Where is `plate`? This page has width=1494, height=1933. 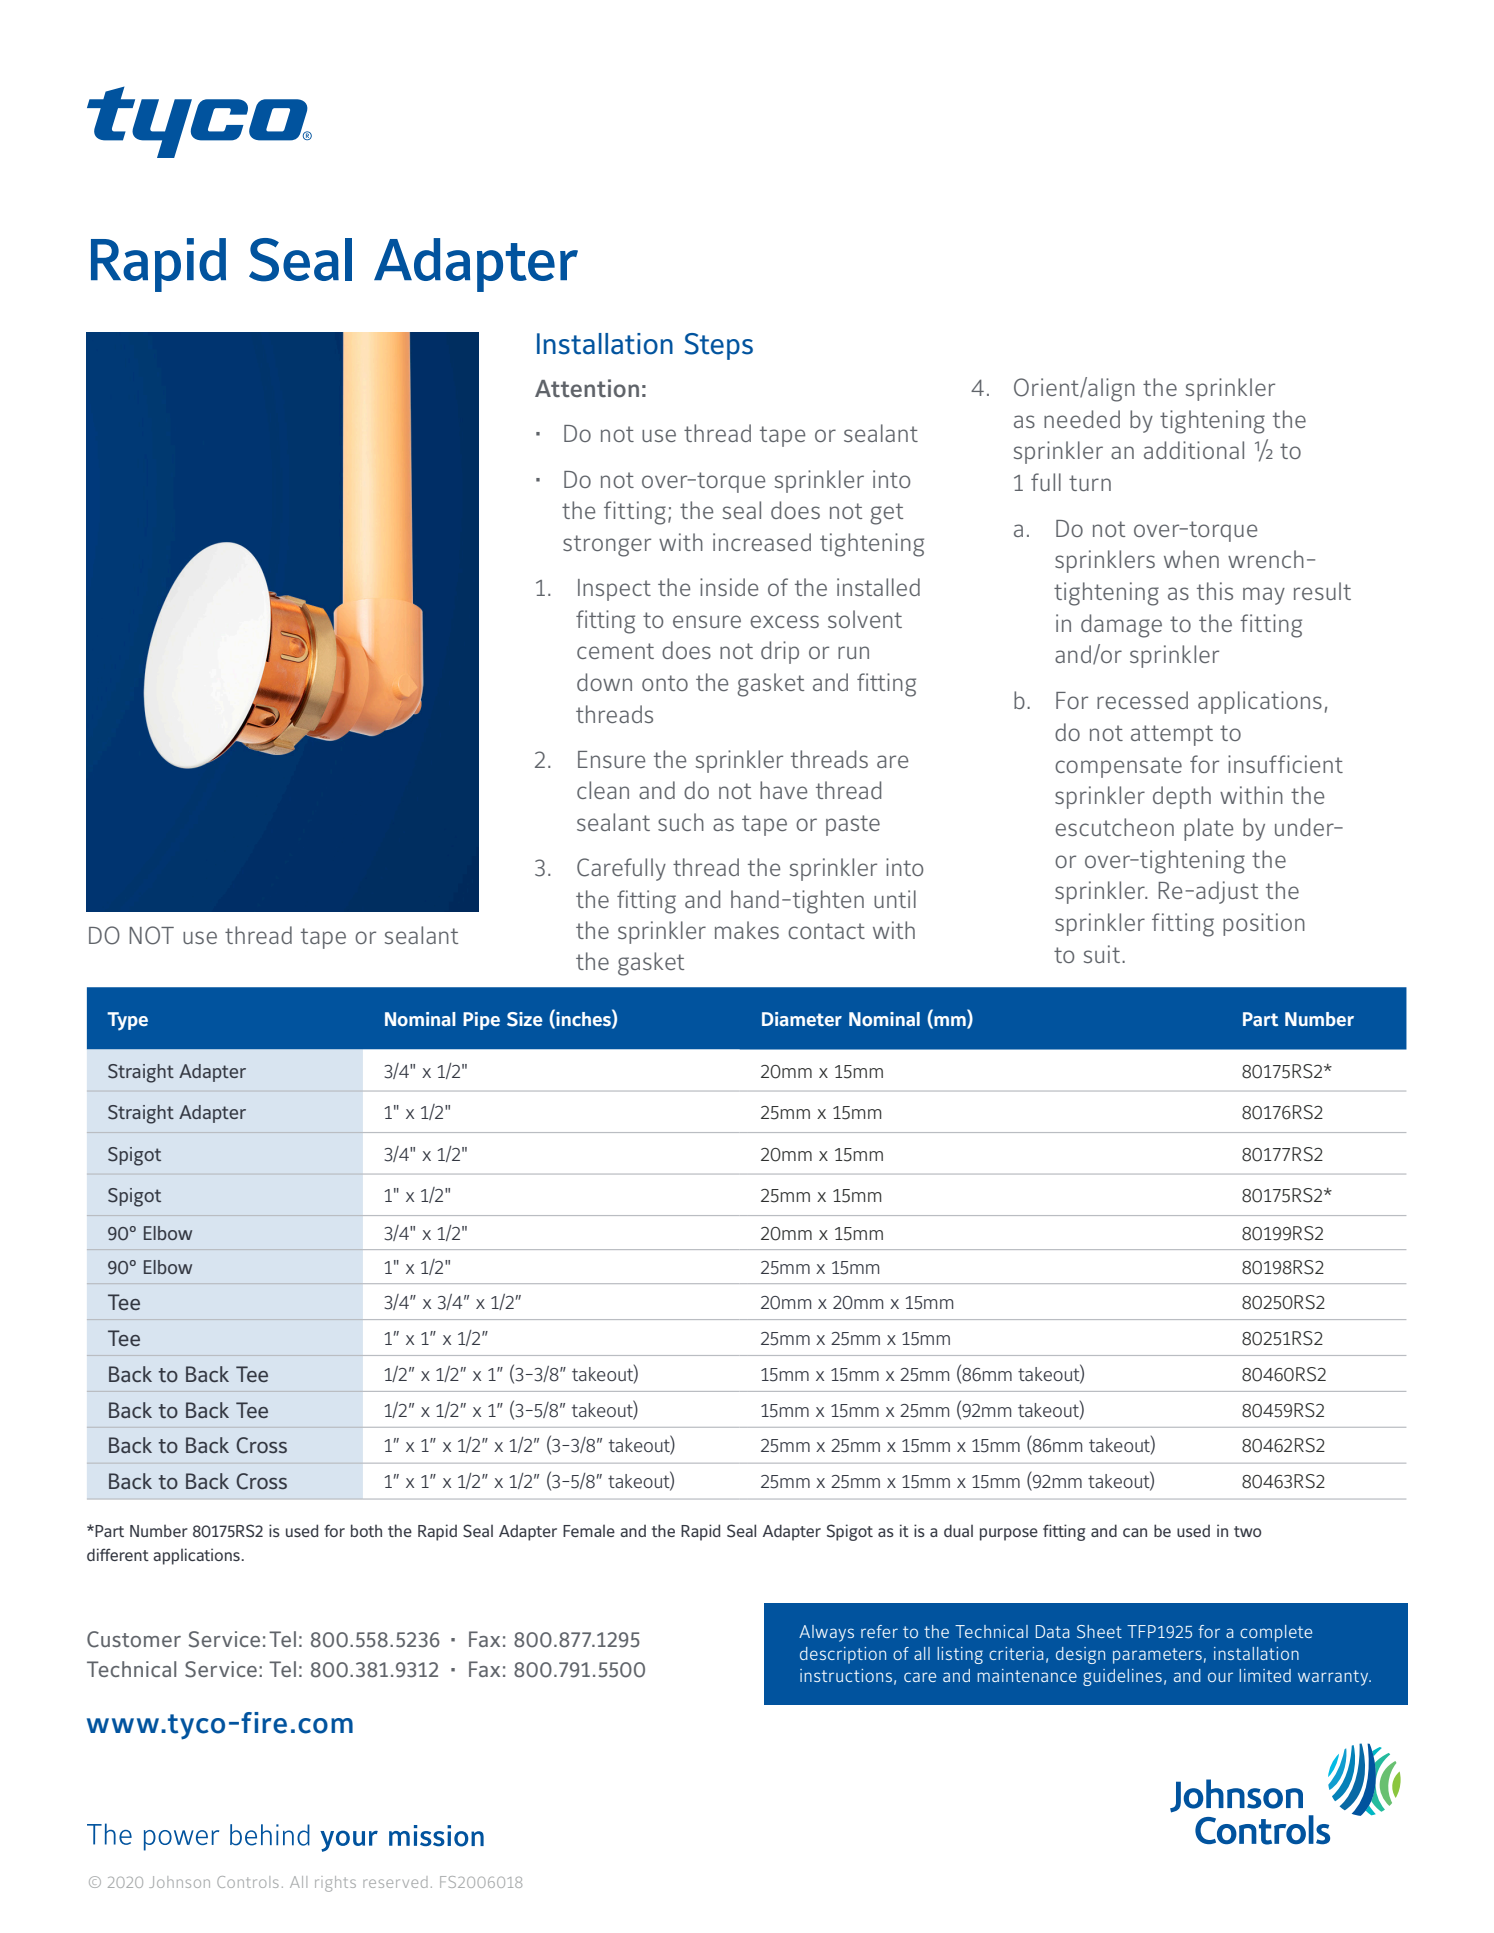
plate is located at coordinates (1208, 829).
